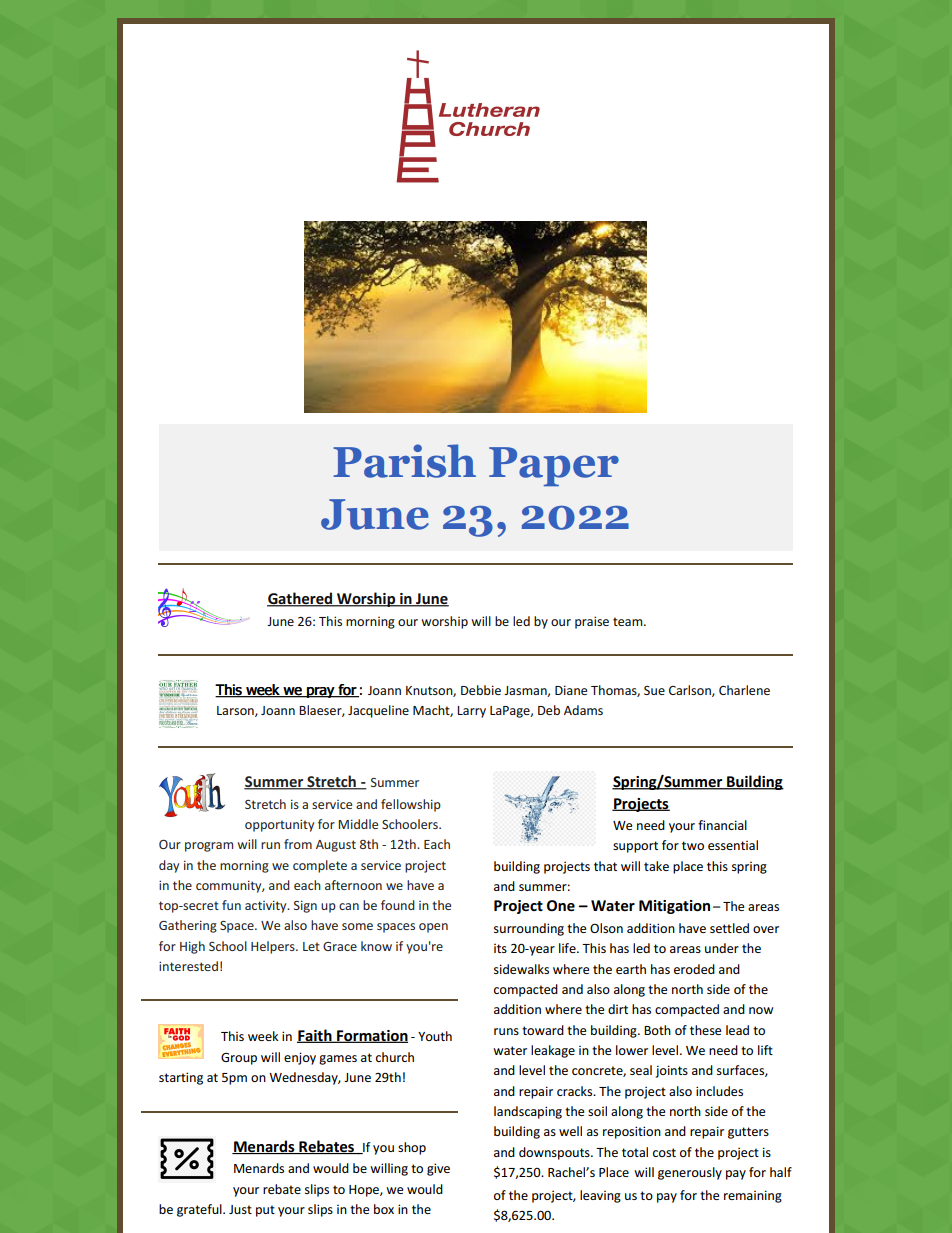 This screenshot has height=1233, width=952. Describe the element at coordinates (236, 711) in the screenshot. I see `Larson` at that location.
